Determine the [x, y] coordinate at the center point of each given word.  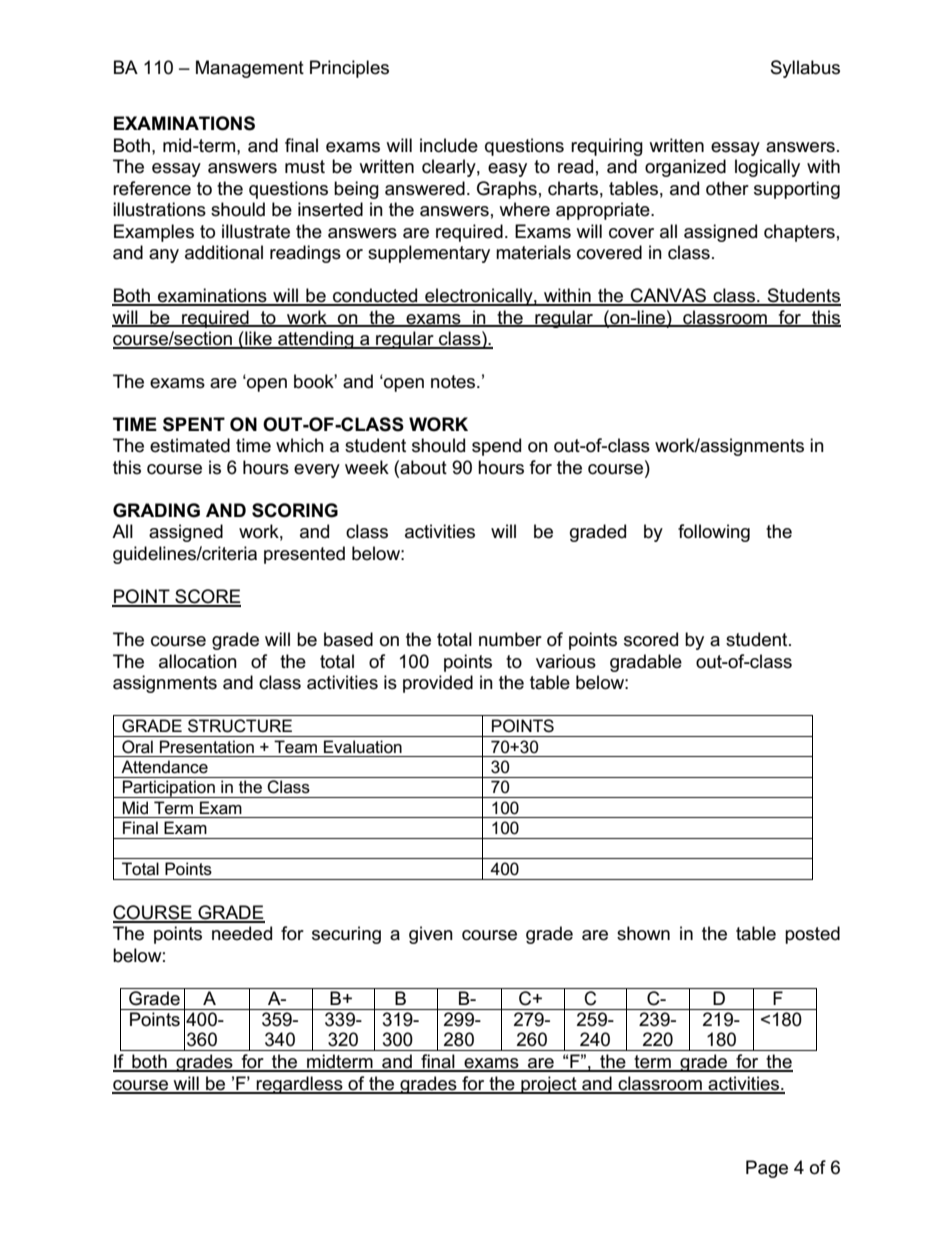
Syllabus [805, 69]
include [449, 145]
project [549, 1085]
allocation [198, 661]
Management [250, 69]
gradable [646, 663]
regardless [300, 1085]
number [510, 639]
